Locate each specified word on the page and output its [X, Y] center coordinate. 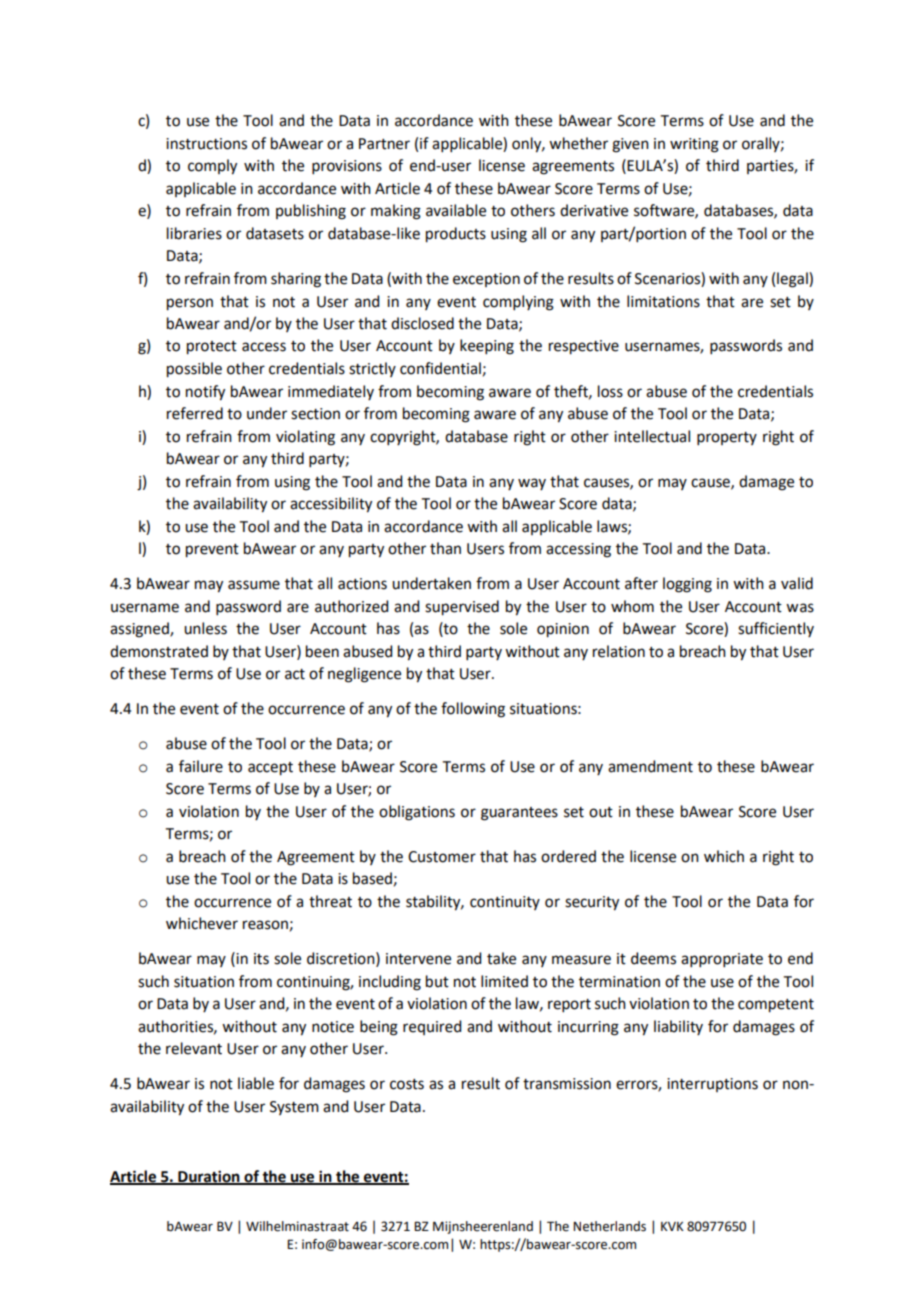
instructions [206, 144]
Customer [442, 857]
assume [254, 585]
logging [687, 585]
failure [201, 766]
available [456, 210]
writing [694, 145]
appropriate [722, 960]
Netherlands [609, 1226]
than [445, 548]
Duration [209, 1177]
